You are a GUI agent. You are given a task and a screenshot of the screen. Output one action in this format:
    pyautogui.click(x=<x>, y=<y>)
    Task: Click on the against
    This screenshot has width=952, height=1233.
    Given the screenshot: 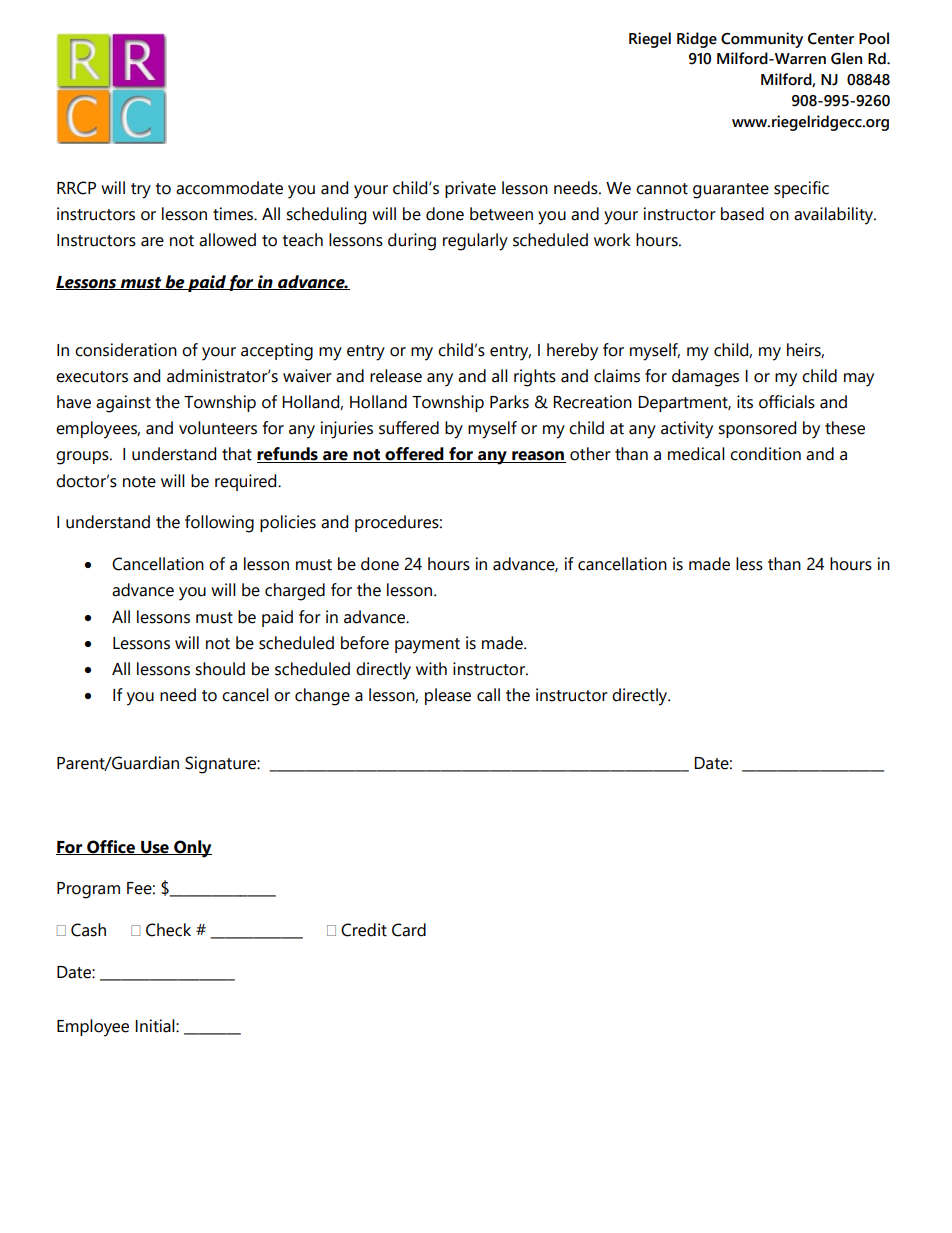 What is the action you would take?
    pyautogui.click(x=123, y=404)
